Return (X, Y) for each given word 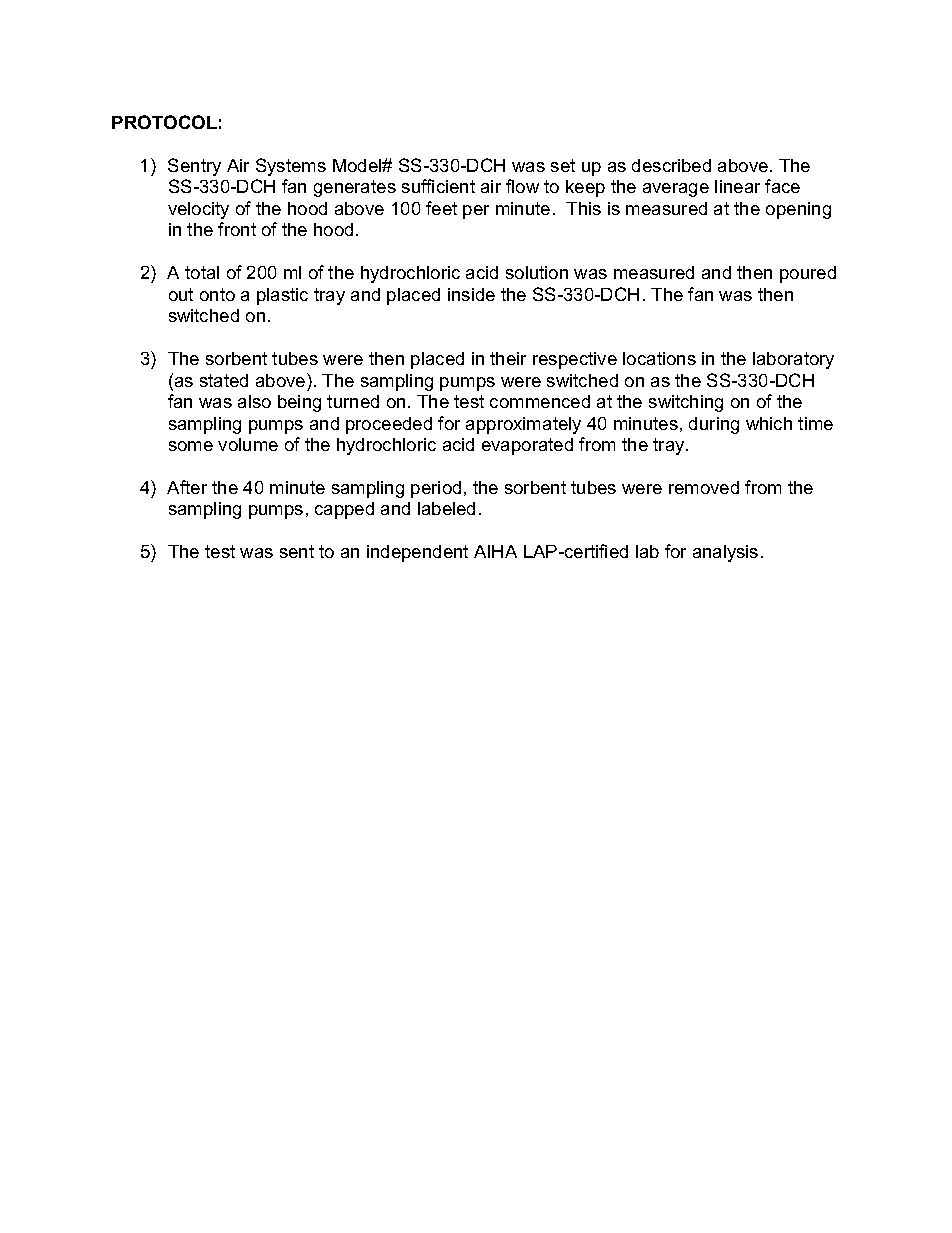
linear (737, 186)
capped (344, 510)
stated (224, 380)
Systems (291, 167)
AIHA (495, 551)
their (508, 358)
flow (522, 186)
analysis (725, 553)
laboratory (793, 360)
